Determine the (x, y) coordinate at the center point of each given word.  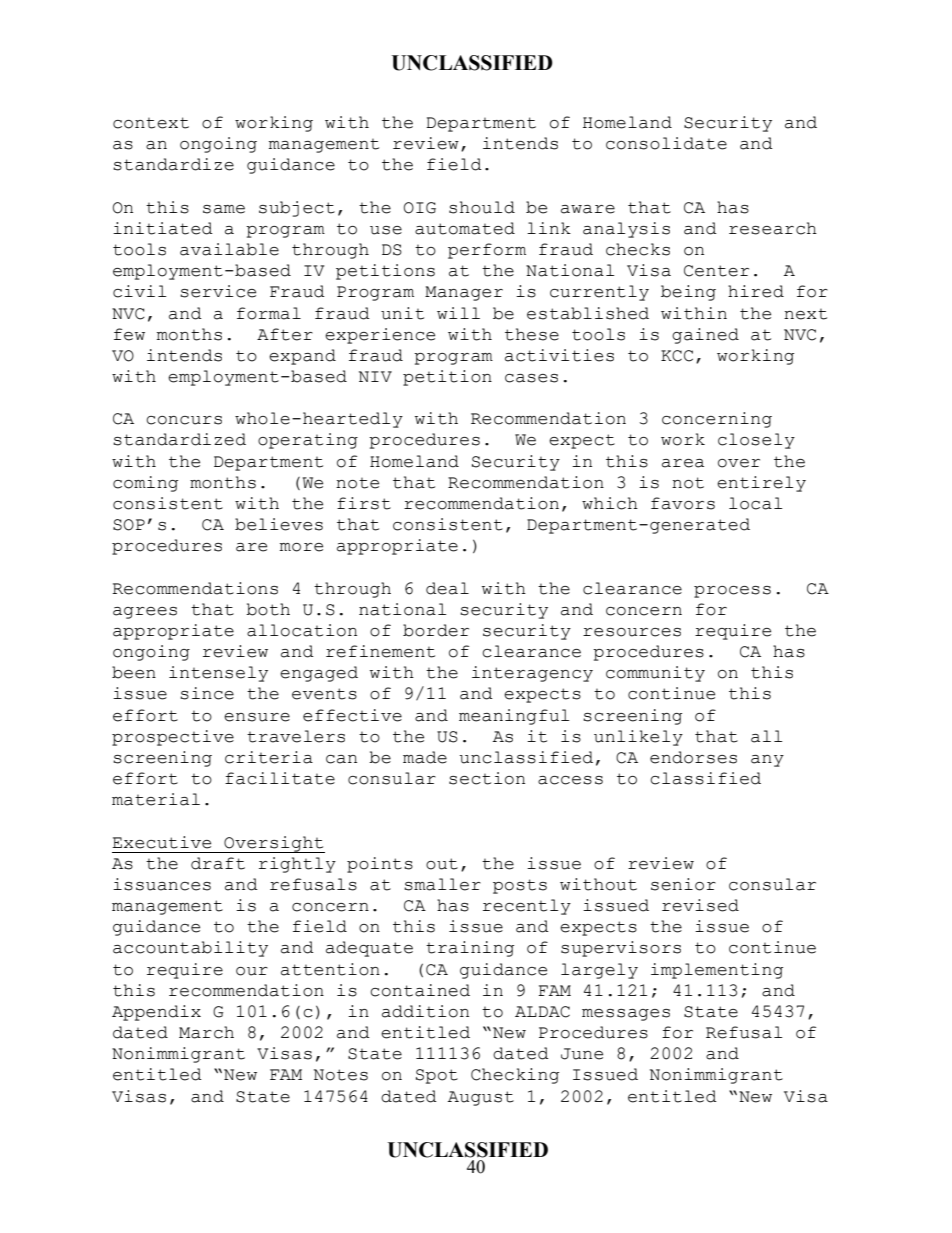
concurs (184, 420)
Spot (437, 1076)
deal (447, 588)
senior (683, 884)
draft (218, 863)
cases (531, 378)
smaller (442, 884)
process (732, 592)
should (482, 207)
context (151, 123)
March (206, 1032)
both (268, 609)
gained (705, 336)
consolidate (666, 143)
